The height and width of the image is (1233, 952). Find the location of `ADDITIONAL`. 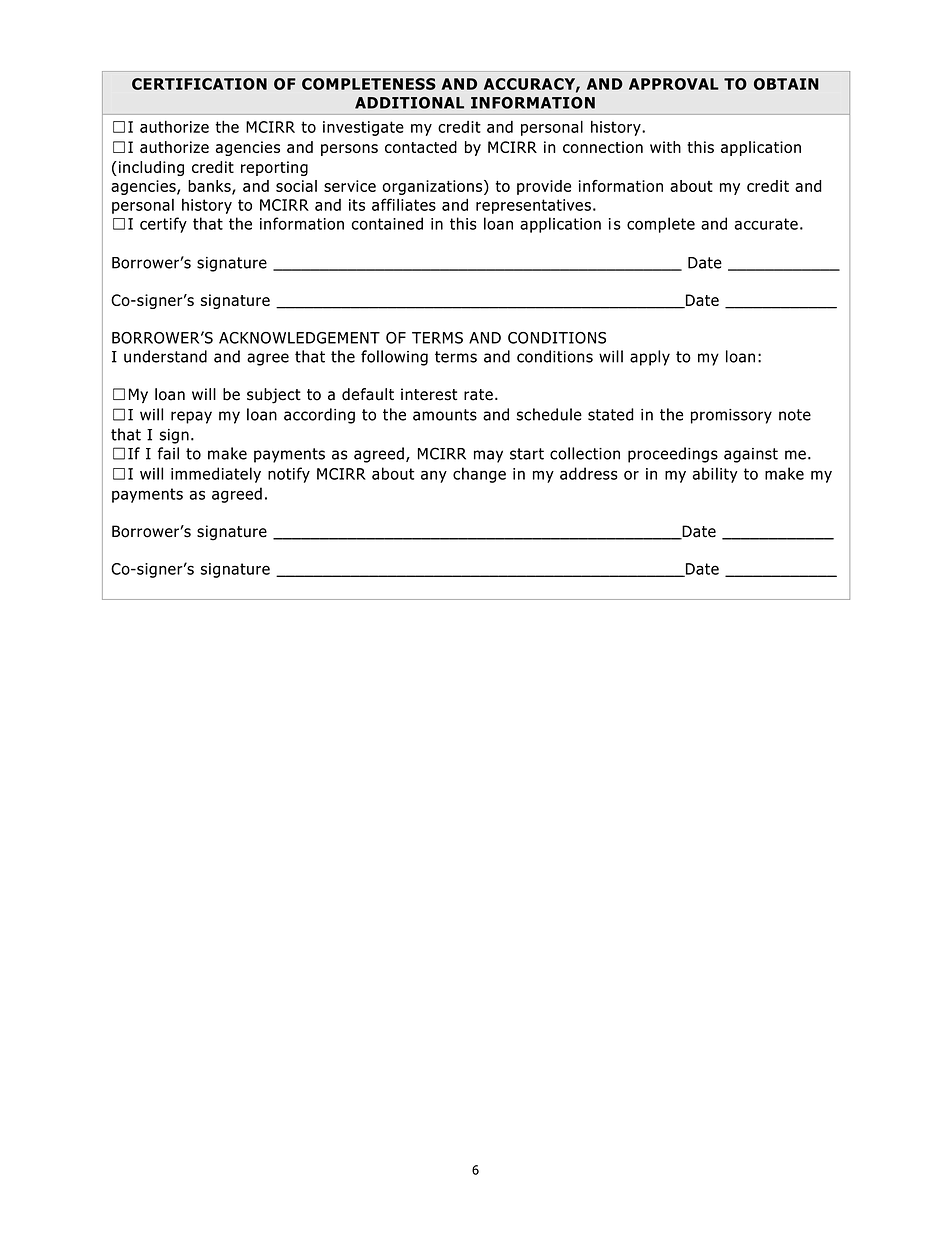

ADDITIONAL is located at coordinates (409, 103).
